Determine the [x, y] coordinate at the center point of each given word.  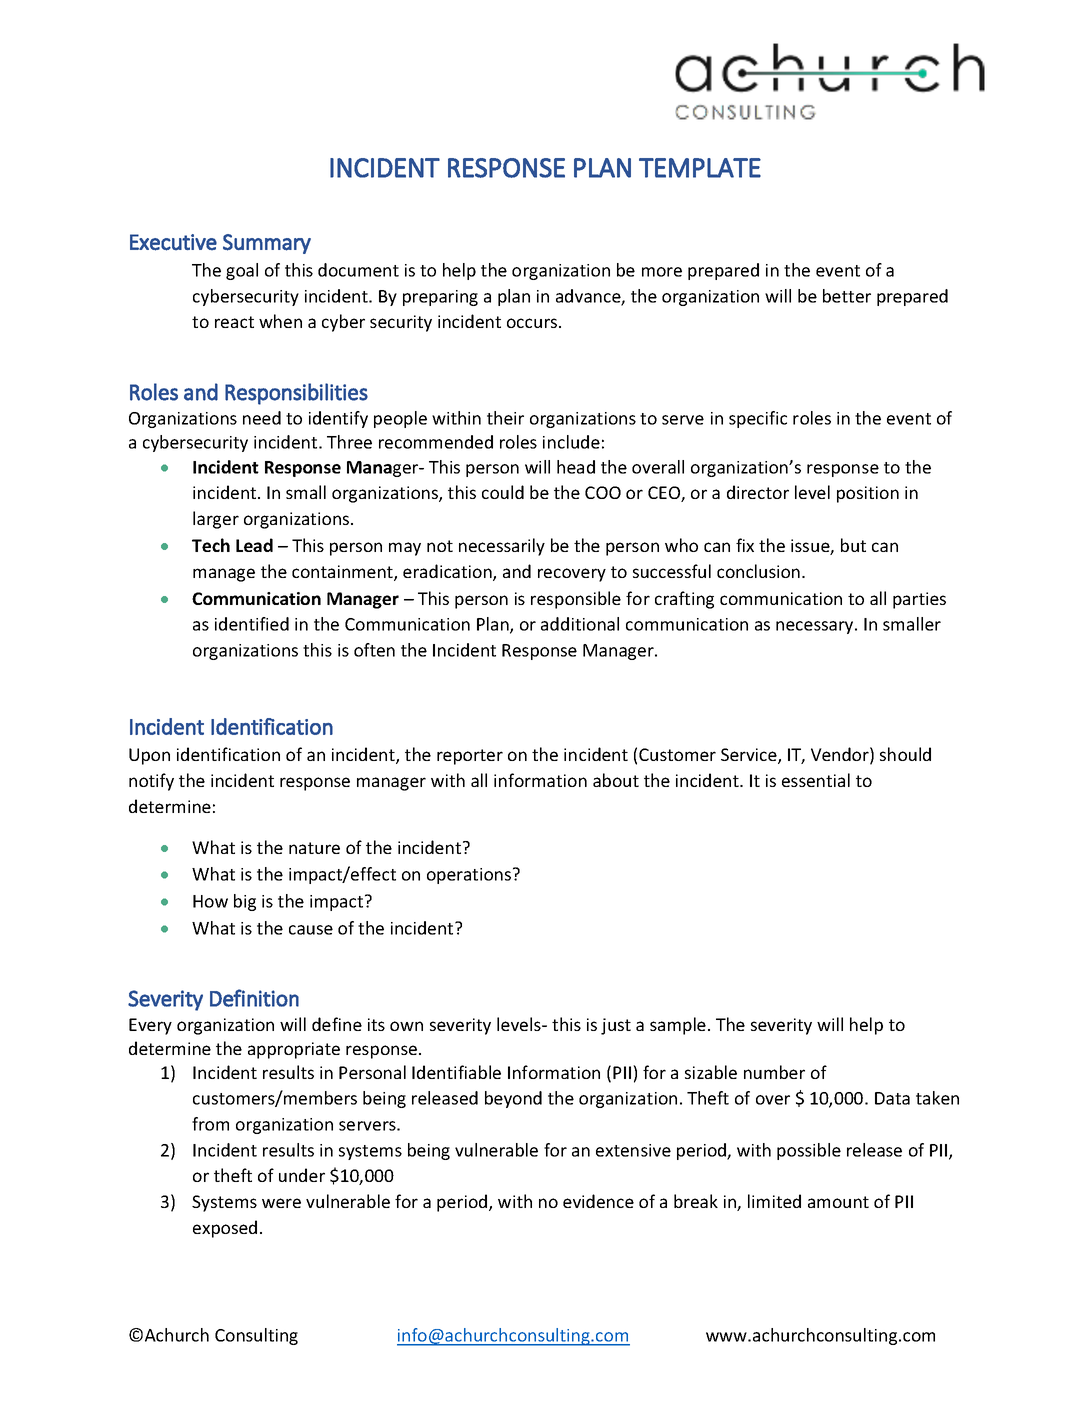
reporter [470, 757]
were [281, 1203]
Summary [267, 244]
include [571, 442]
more [662, 272]
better [847, 296]
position [868, 494]
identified [252, 624]
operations [469, 876]
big [245, 902]
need [262, 418]
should [905, 754]
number [774, 1072]
